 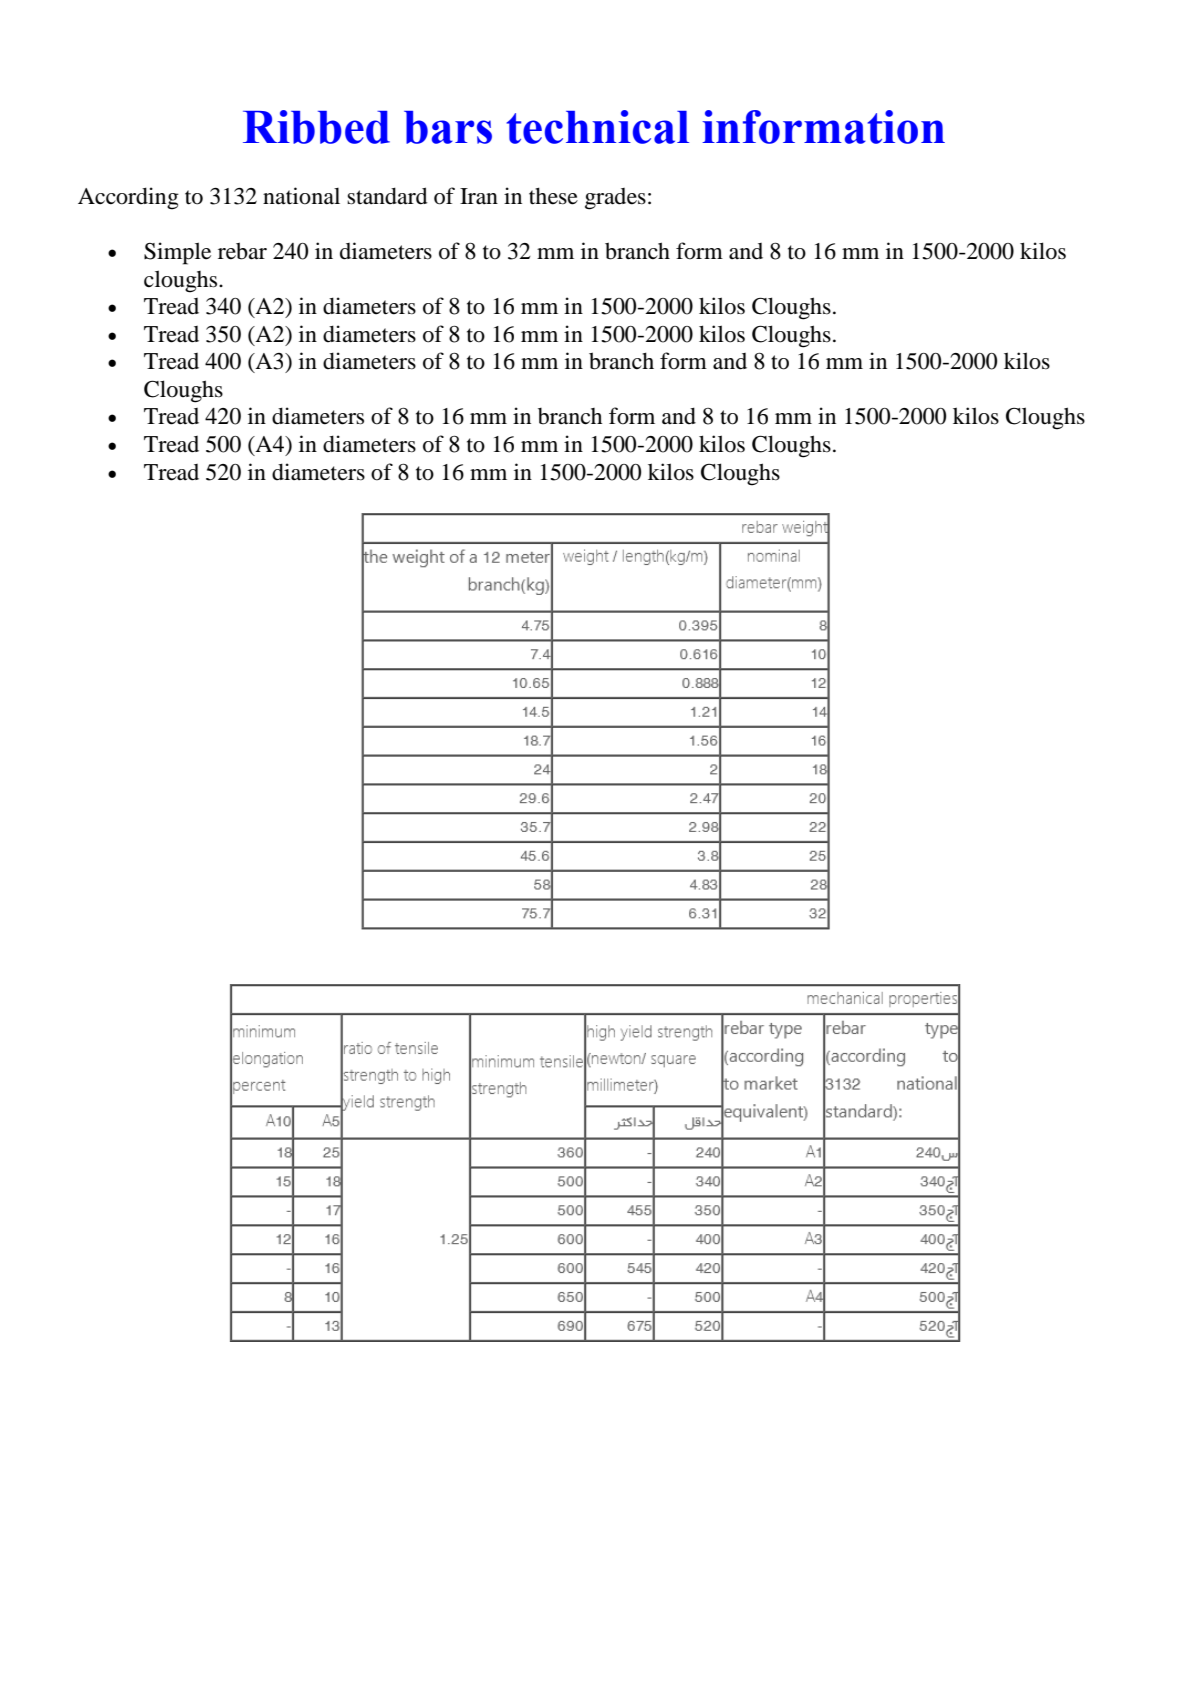 What do you see at coordinates (316, 127) in the screenshot?
I see `Ribbed` at bounding box center [316, 127].
